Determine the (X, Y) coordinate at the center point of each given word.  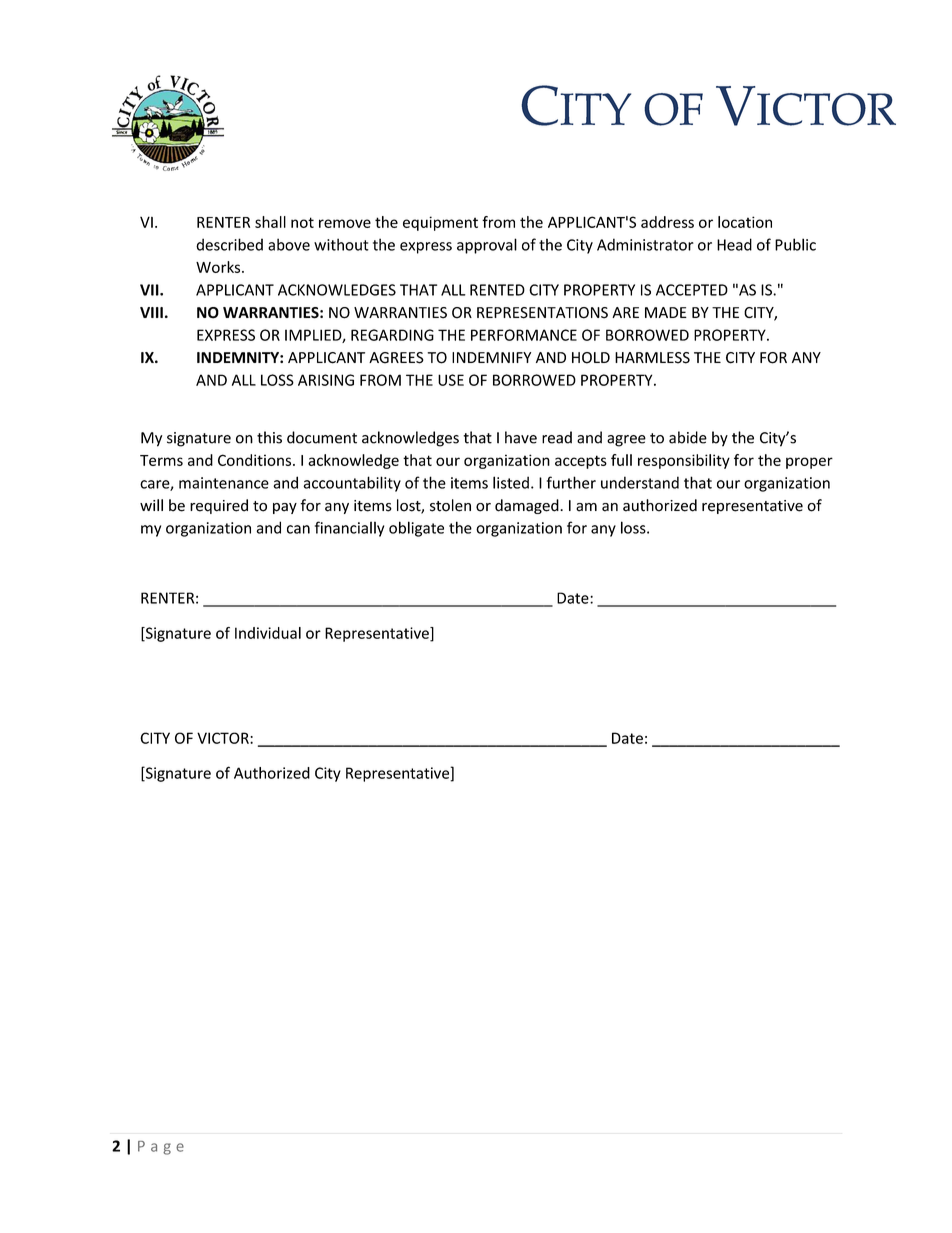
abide (688, 437)
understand (640, 482)
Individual (268, 633)
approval (487, 246)
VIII (151, 312)
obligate (416, 529)
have (521, 437)
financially (349, 529)
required (219, 506)
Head (734, 244)
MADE (666, 312)
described (229, 244)
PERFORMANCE (524, 335)
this (269, 437)
